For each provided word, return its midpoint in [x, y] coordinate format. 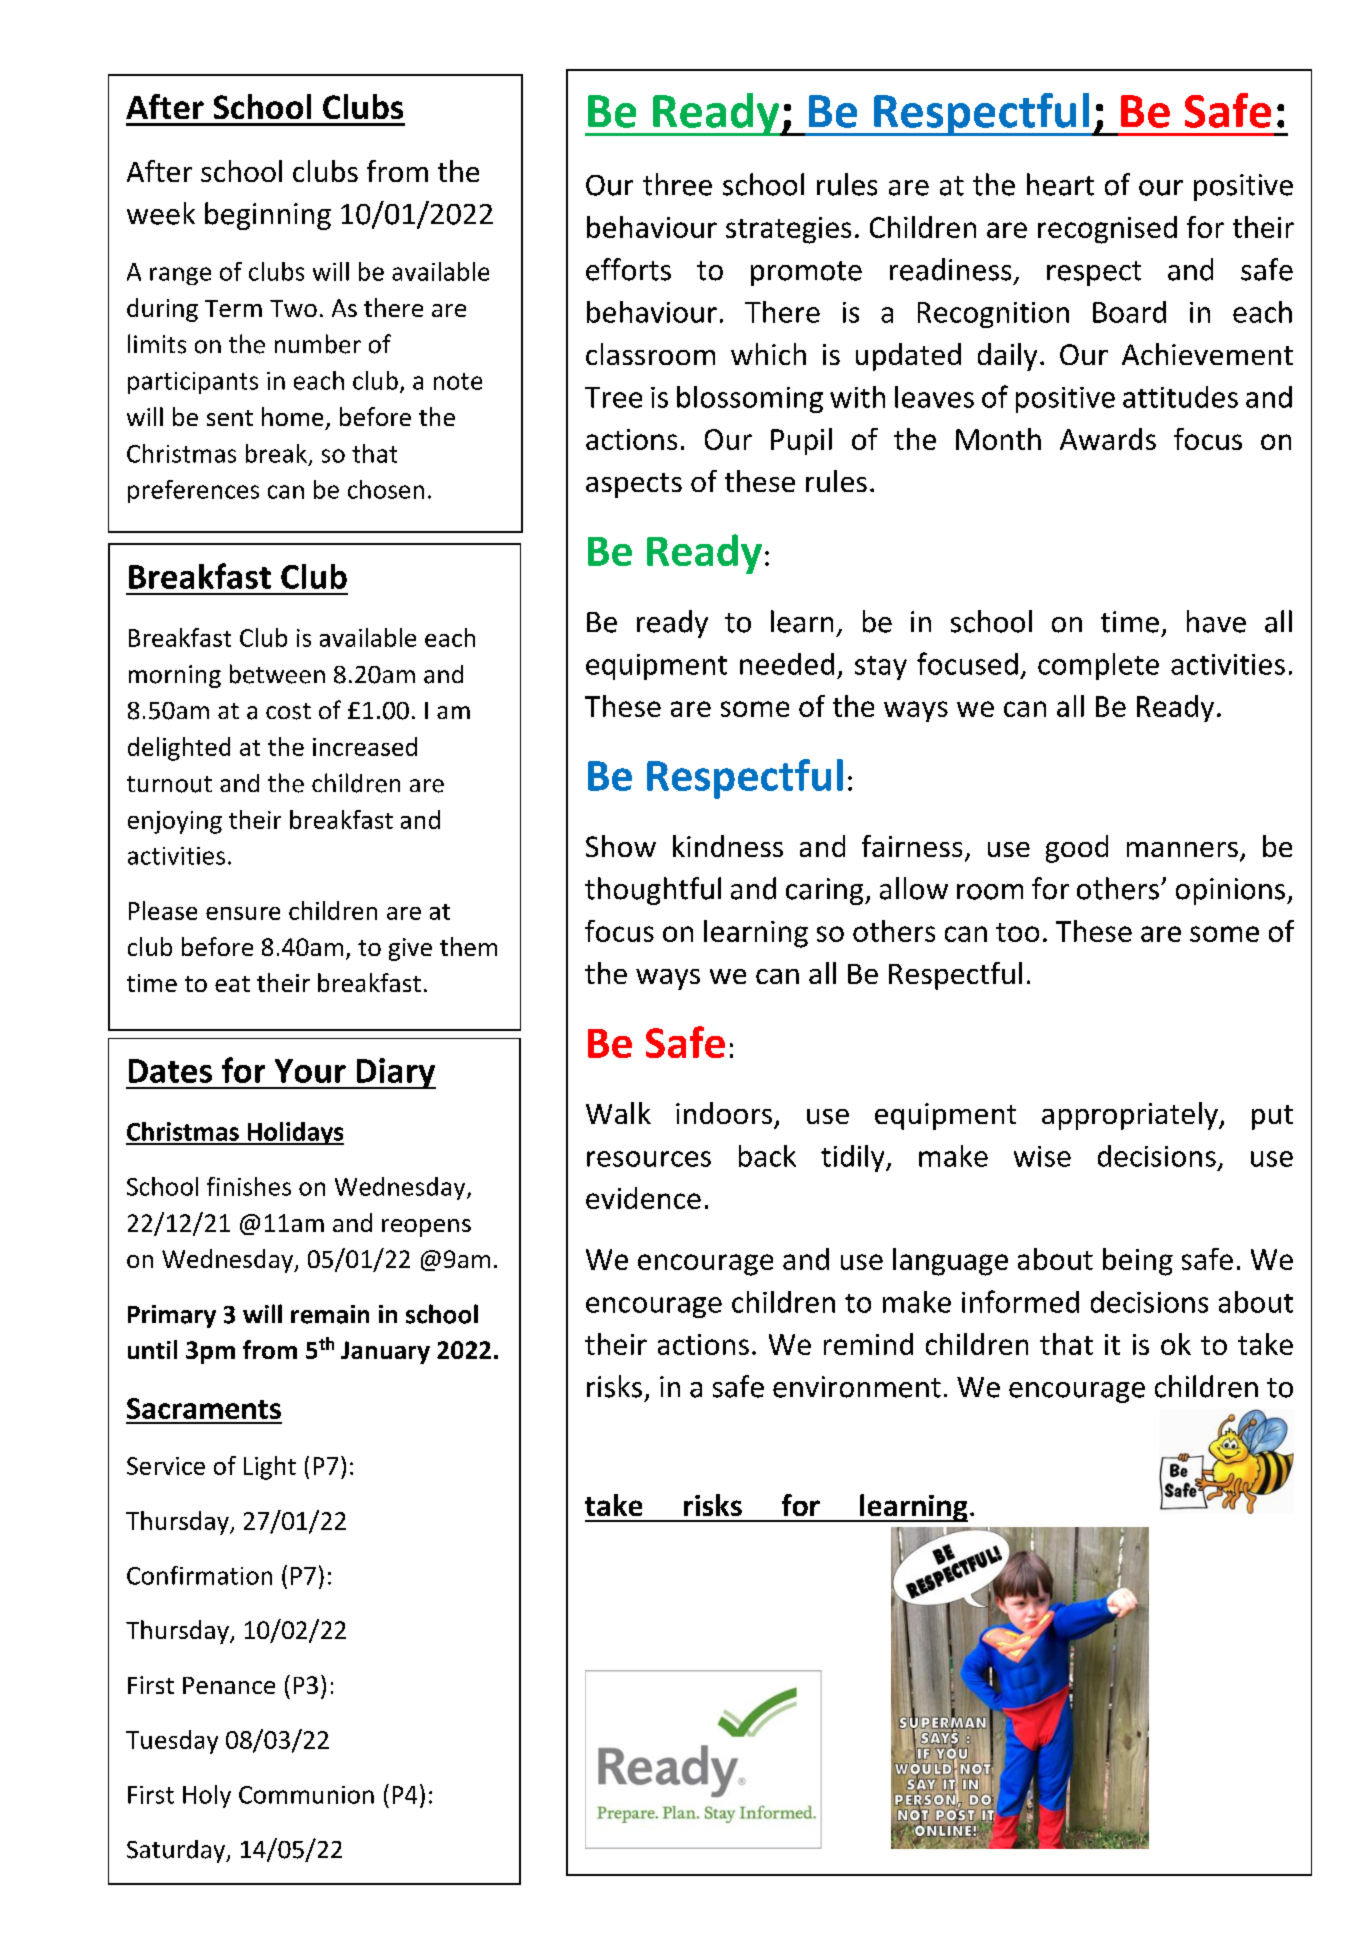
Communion [306, 1795]
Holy [207, 1796]
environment [857, 1387]
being [1138, 1262]
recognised [1107, 230]
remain [330, 1314]
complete [1098, 666]
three [677, 184]
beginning [268, 216]
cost [288, 711]
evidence [643, 1198]
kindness [728, 846]
